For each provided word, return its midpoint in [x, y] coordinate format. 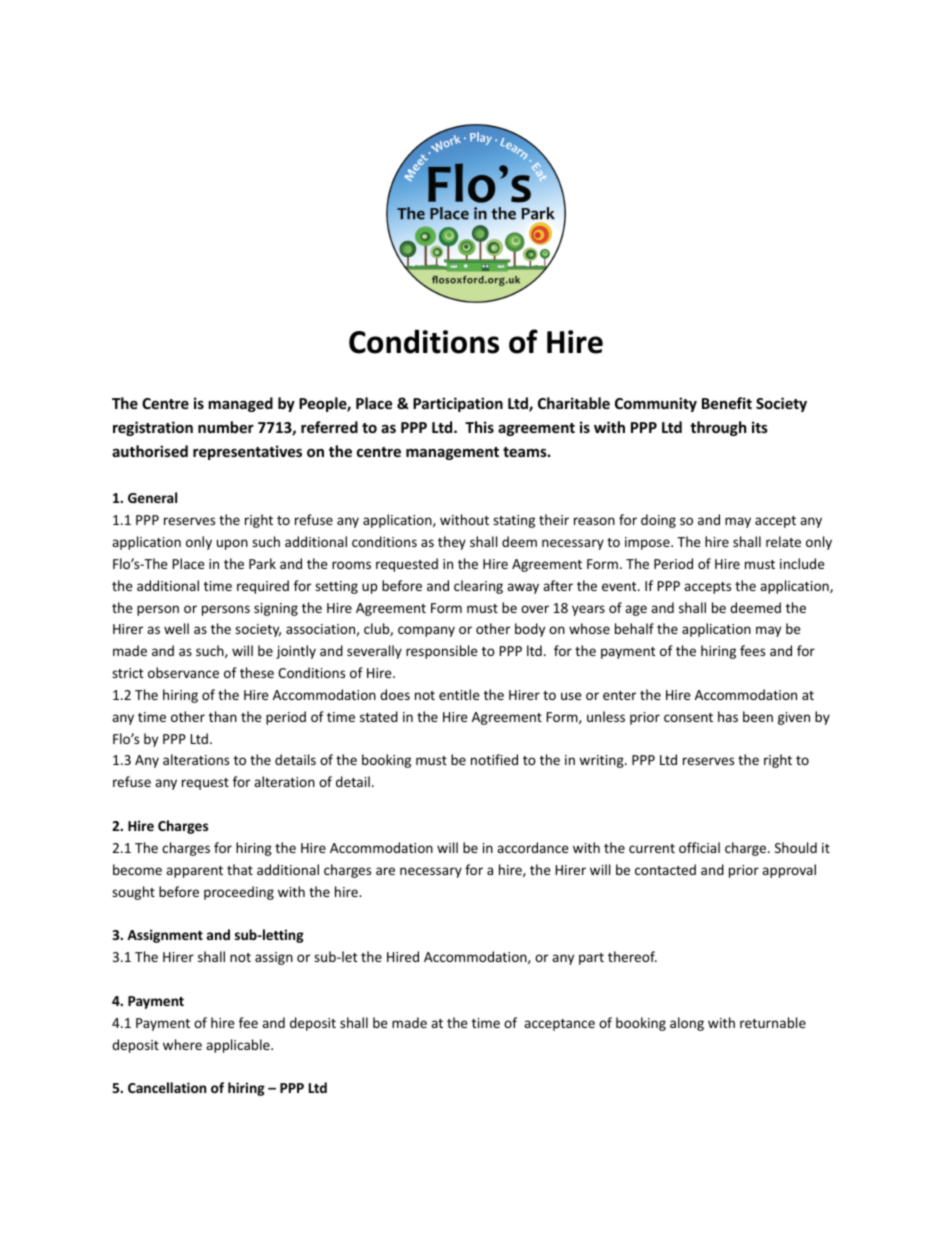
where [182, 1044]
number [226, 427]
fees [752, 650]
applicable [239, 1046]
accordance [533, 847]
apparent [194, 872]
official [699, 847]
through [718, 428]
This [479, 427]
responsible [442, 652]
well [176, 628]
